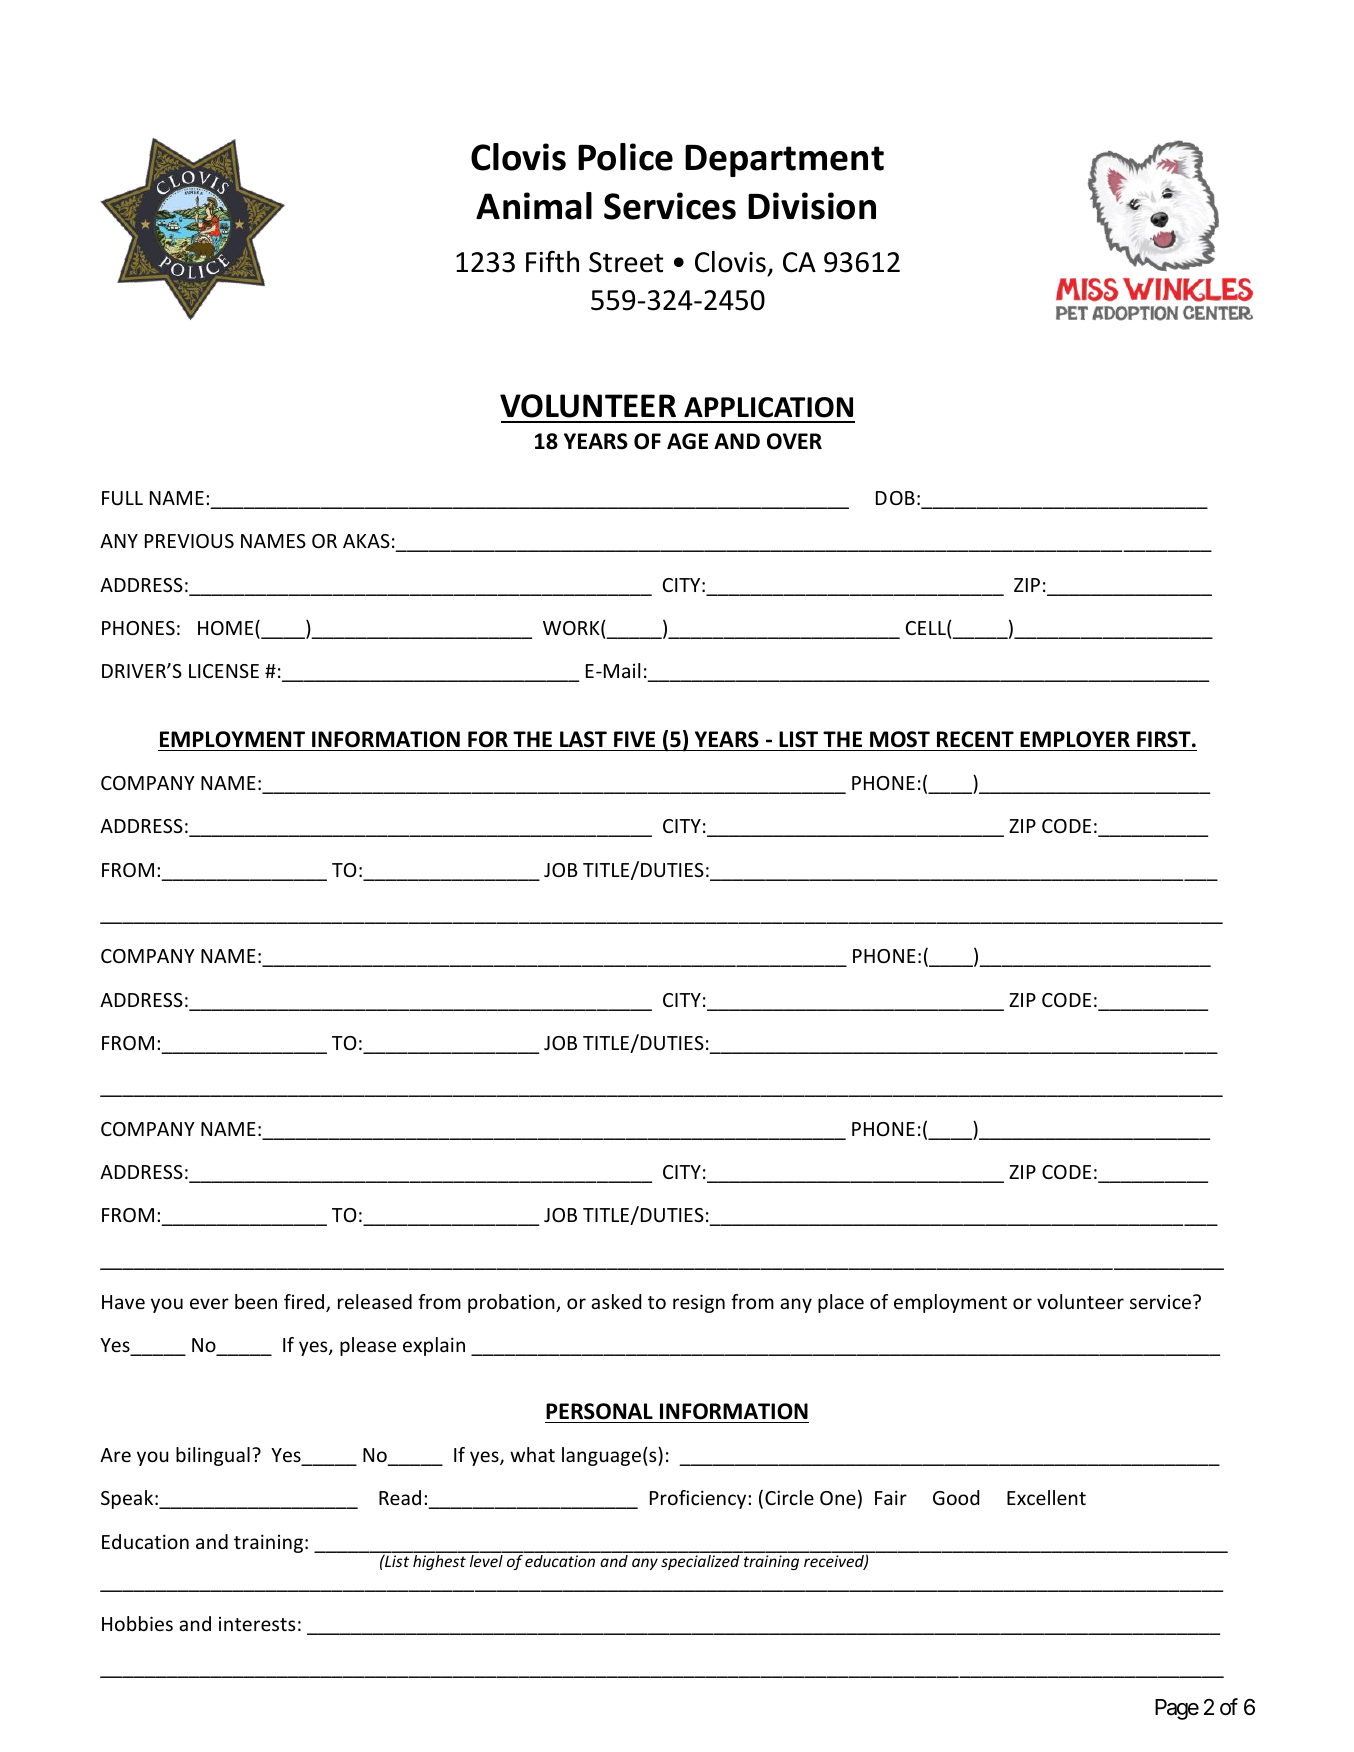 The image size is (1354, 1752). Describe the element at coordinates (841, 1303) in the screenshot. I see `place` at that location.
